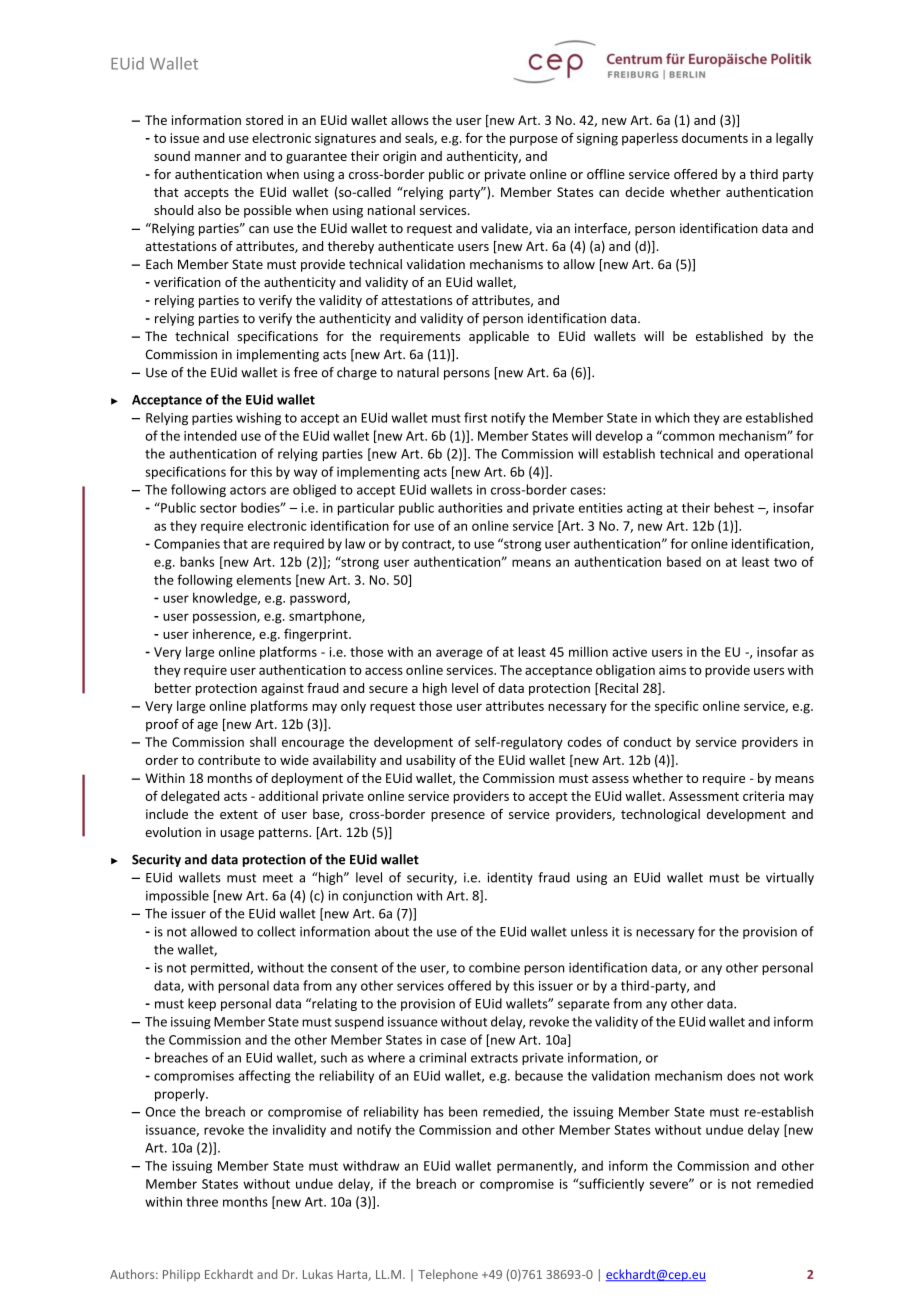 The image size is (924, 1308). Describe the element at coordinates (282, 689) in the page. I see `against` at that location.
